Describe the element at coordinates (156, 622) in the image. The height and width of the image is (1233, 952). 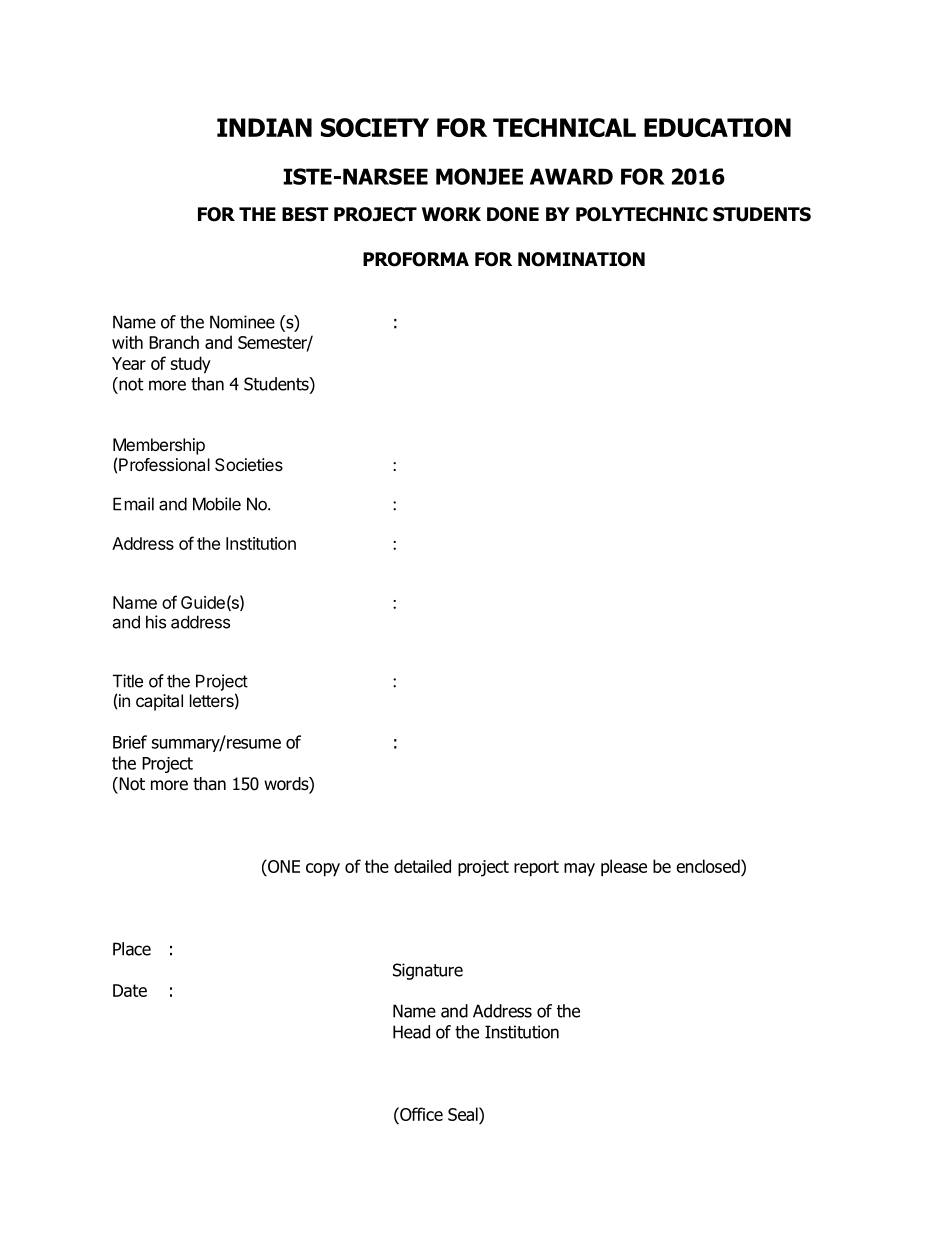
I see `his` at that location.
